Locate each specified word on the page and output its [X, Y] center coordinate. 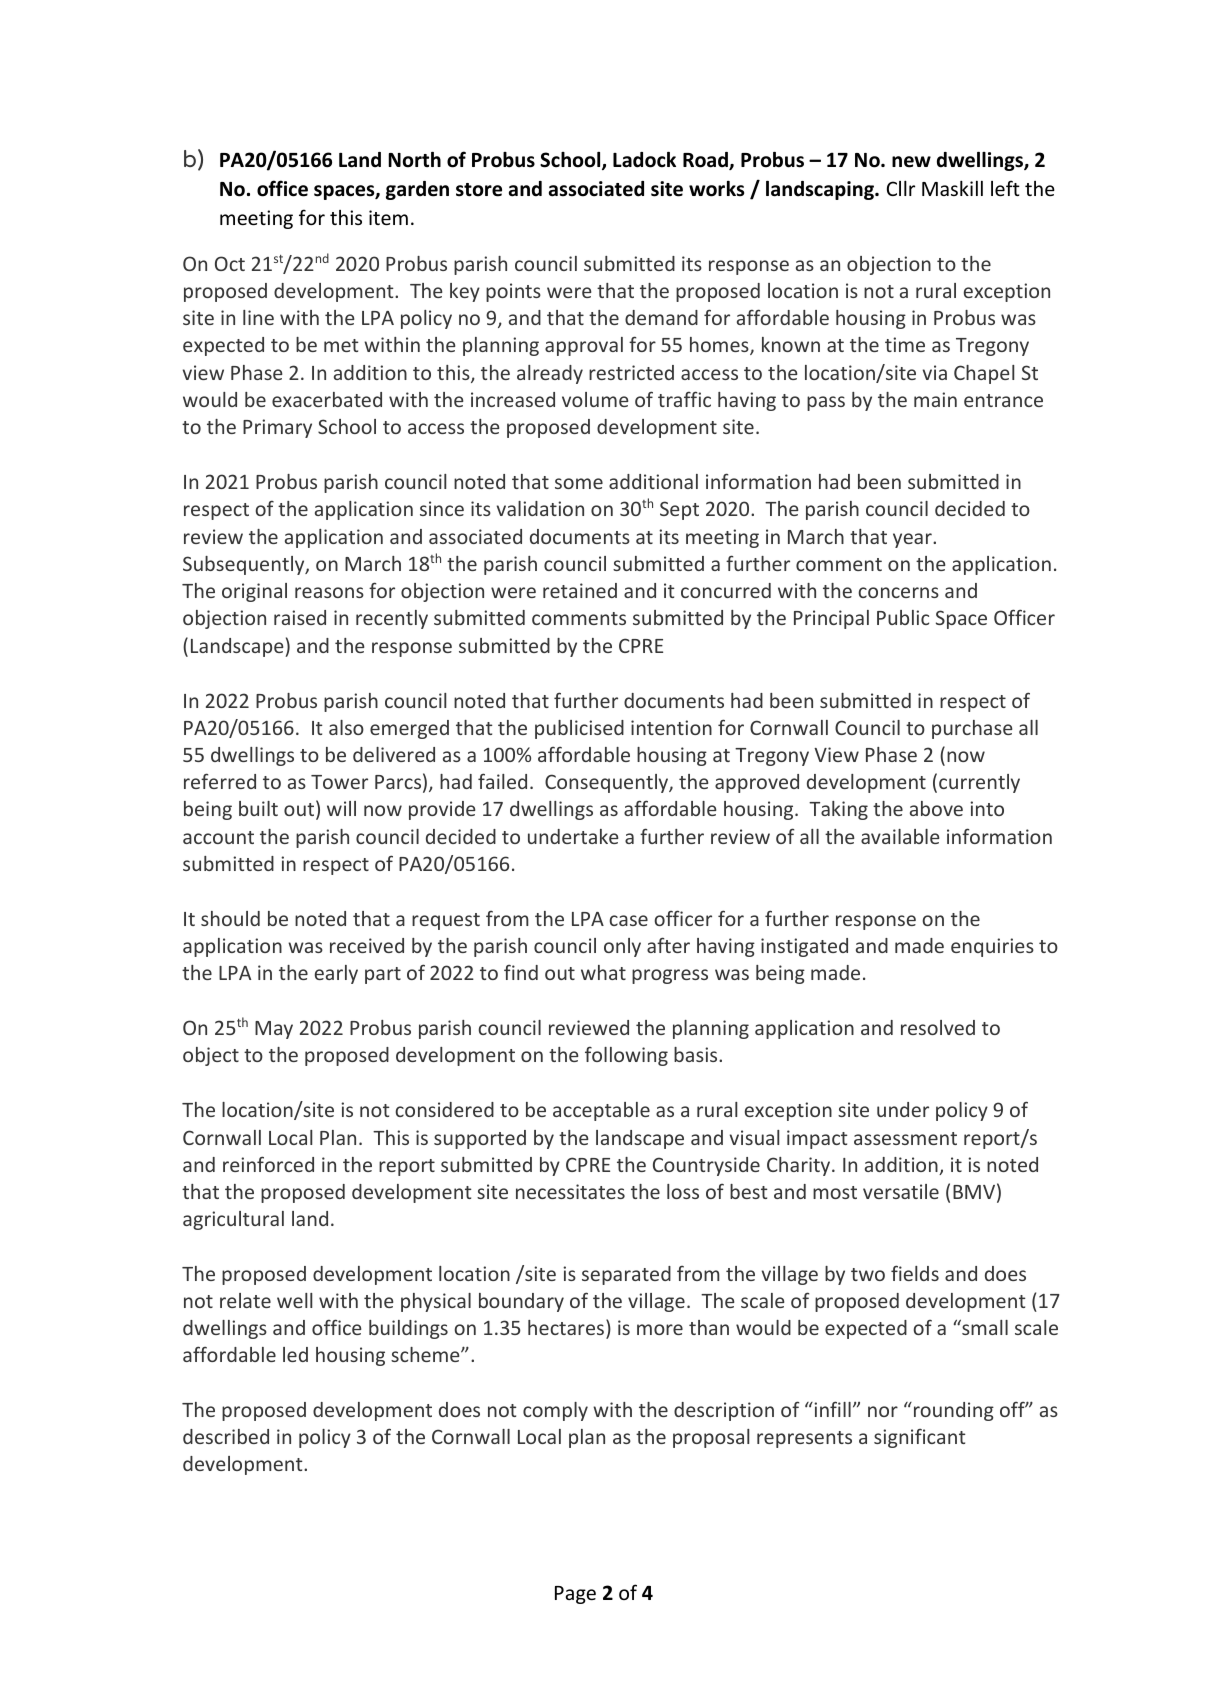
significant [920, 1438]
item [388, 217]
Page [575, 1595]
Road [706, 161]
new [911, 162]
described [226, 1436]
